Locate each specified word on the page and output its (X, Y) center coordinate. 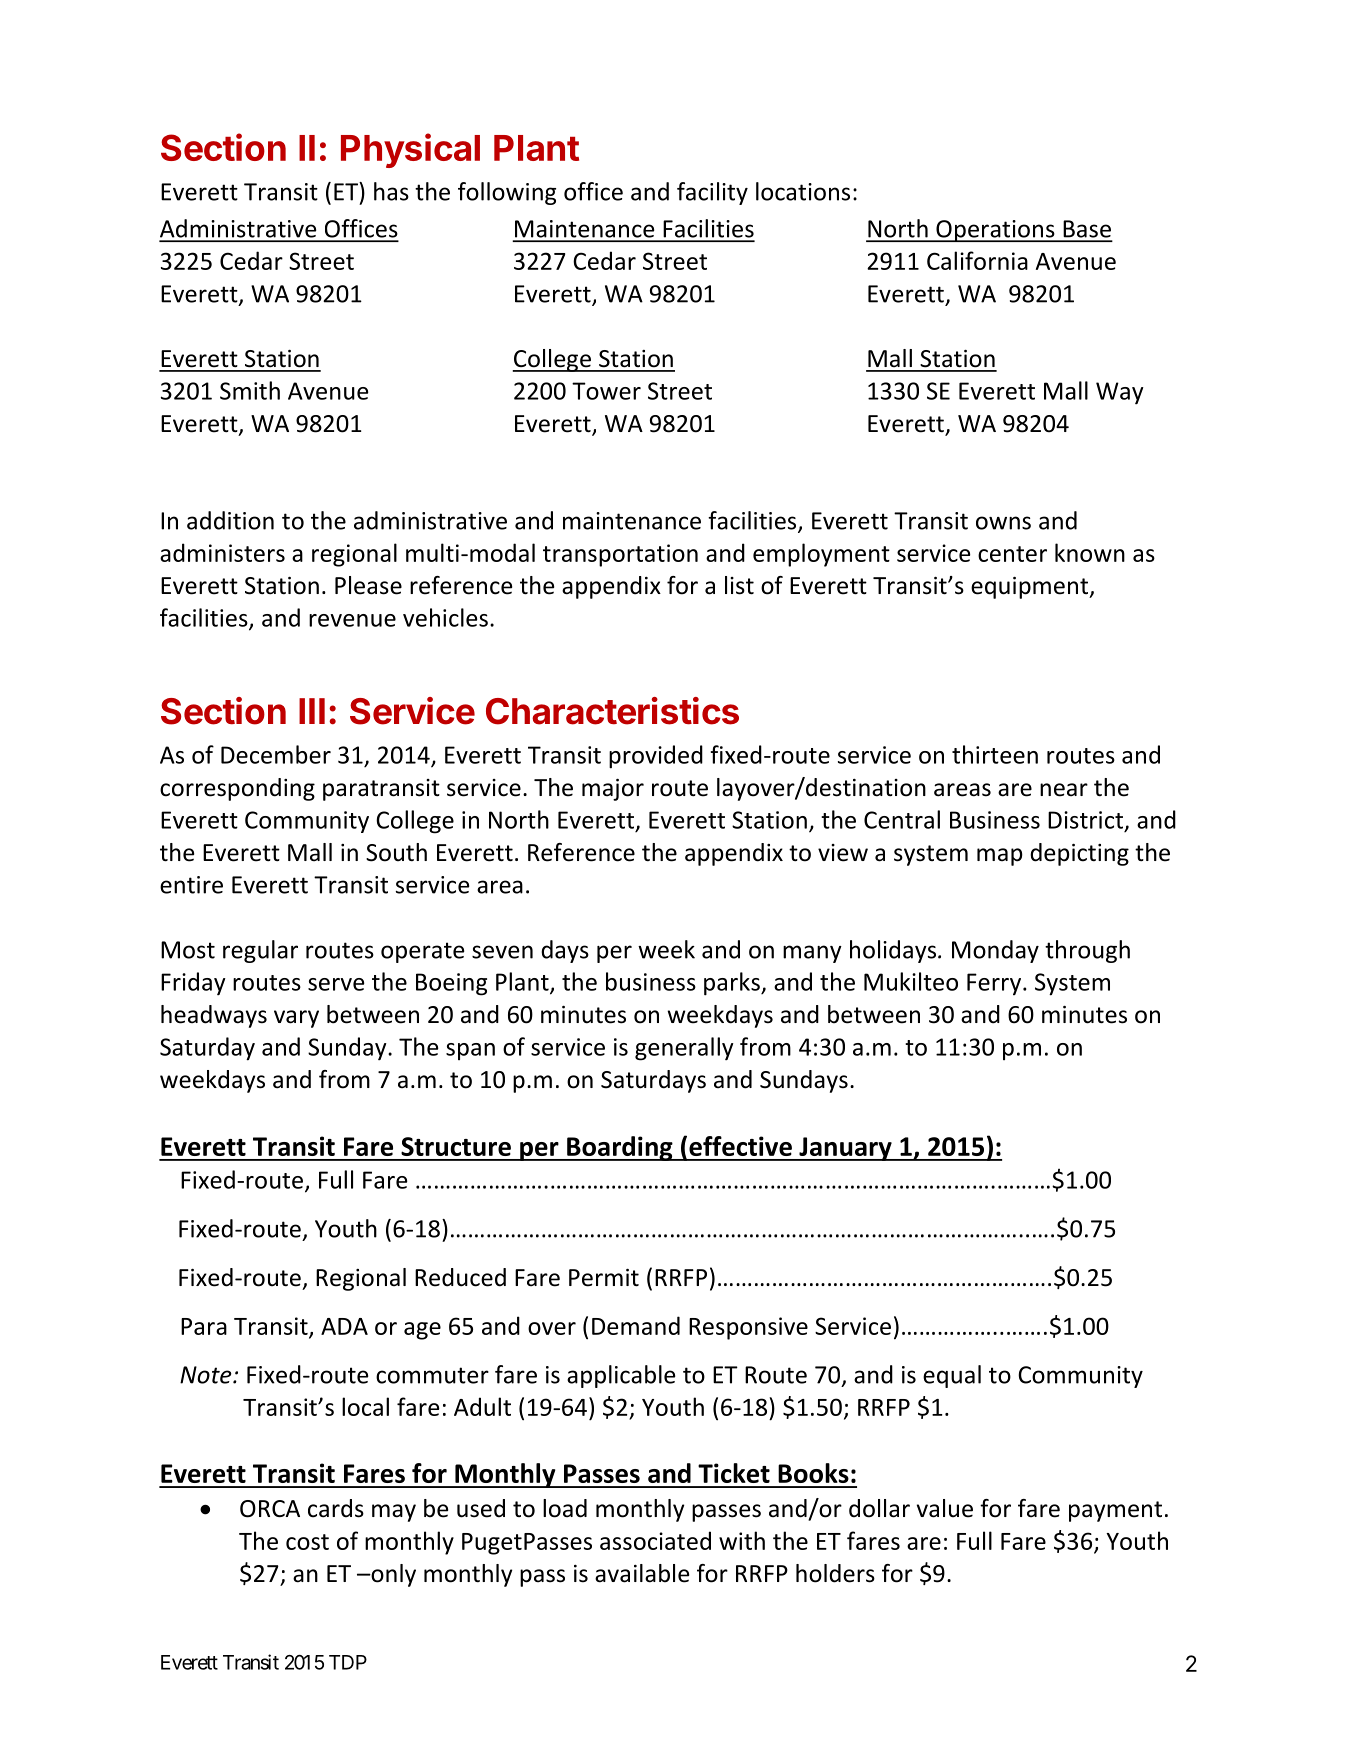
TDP (348, 1662)
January (845, 1149)
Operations (995, 231)
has (391, 191)
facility (712, 193)
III (312, 711)
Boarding (620, 1148)
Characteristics (612, 711)
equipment (1031, 588)
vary (296, 1019)
